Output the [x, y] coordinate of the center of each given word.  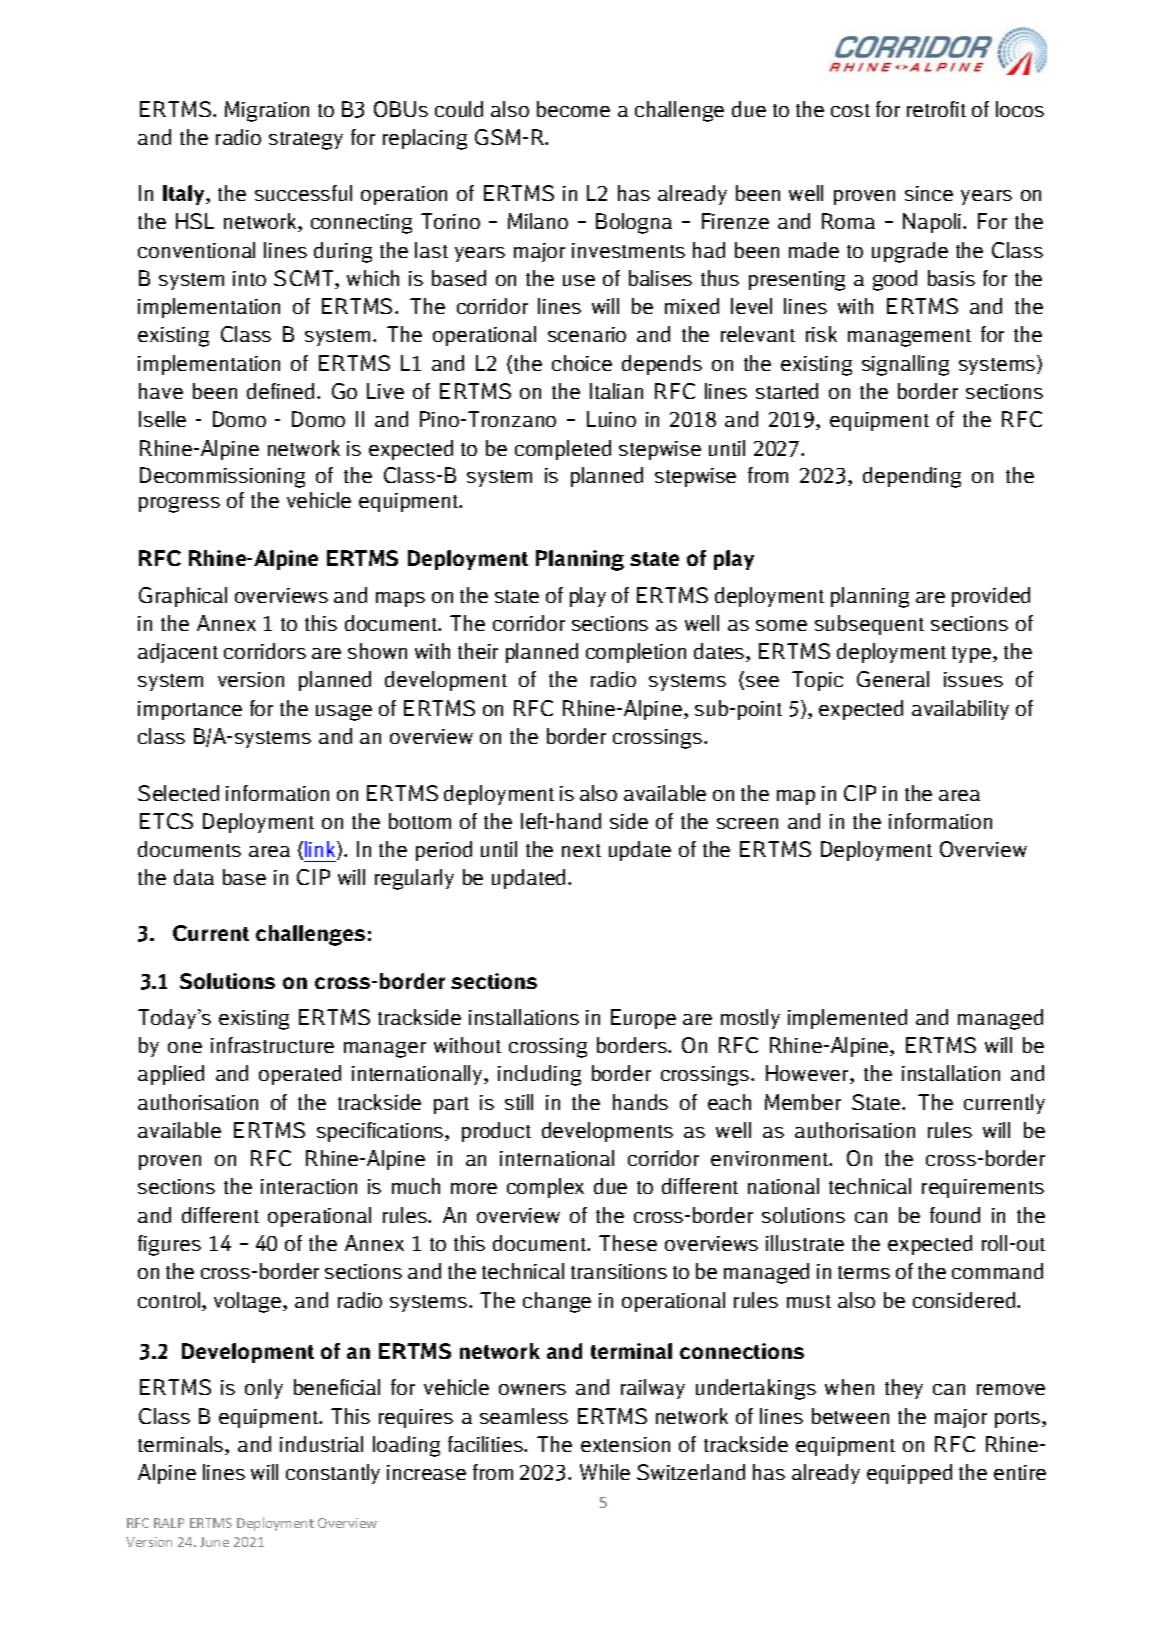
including [539, 1075]
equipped [909, 1474]
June [214, 1542]
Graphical [183, 597]
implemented [847, 1019]
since [929, 193]
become [573, 109]
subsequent [869, 625]
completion [636, 653]
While [605, 1472]
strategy [306, 141]
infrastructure [272, 1045]
